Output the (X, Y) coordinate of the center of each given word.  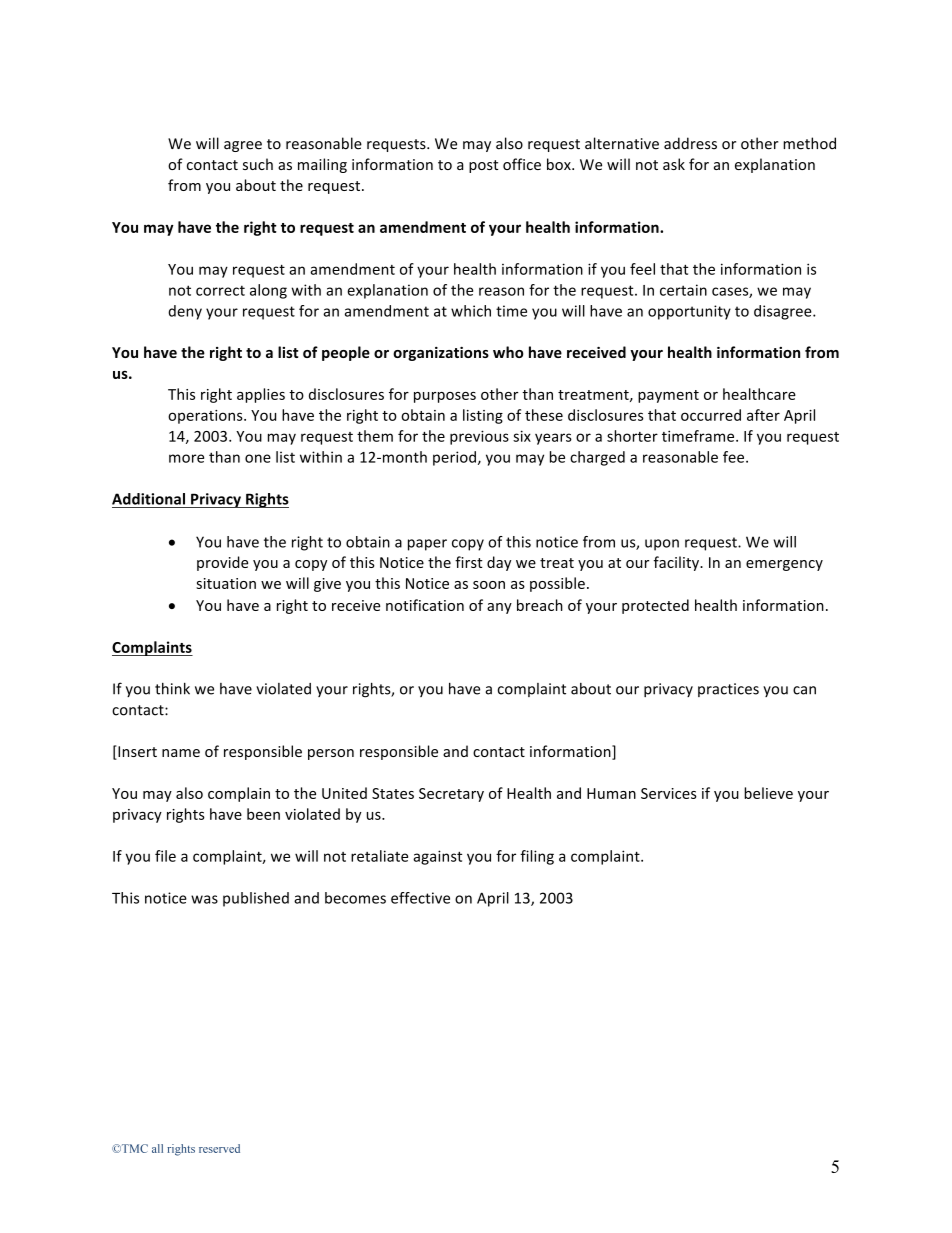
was (204, 899)
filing (537, 857)
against (437, 857)
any (499, 608)
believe (768, 793)
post (483, 166)
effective (420, 898)
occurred (711, 415)
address (690, 143)
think (172, 688)
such (258, 164)
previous (479, 437)
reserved (219, 1148)
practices (728, 690)
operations (206, 417)
